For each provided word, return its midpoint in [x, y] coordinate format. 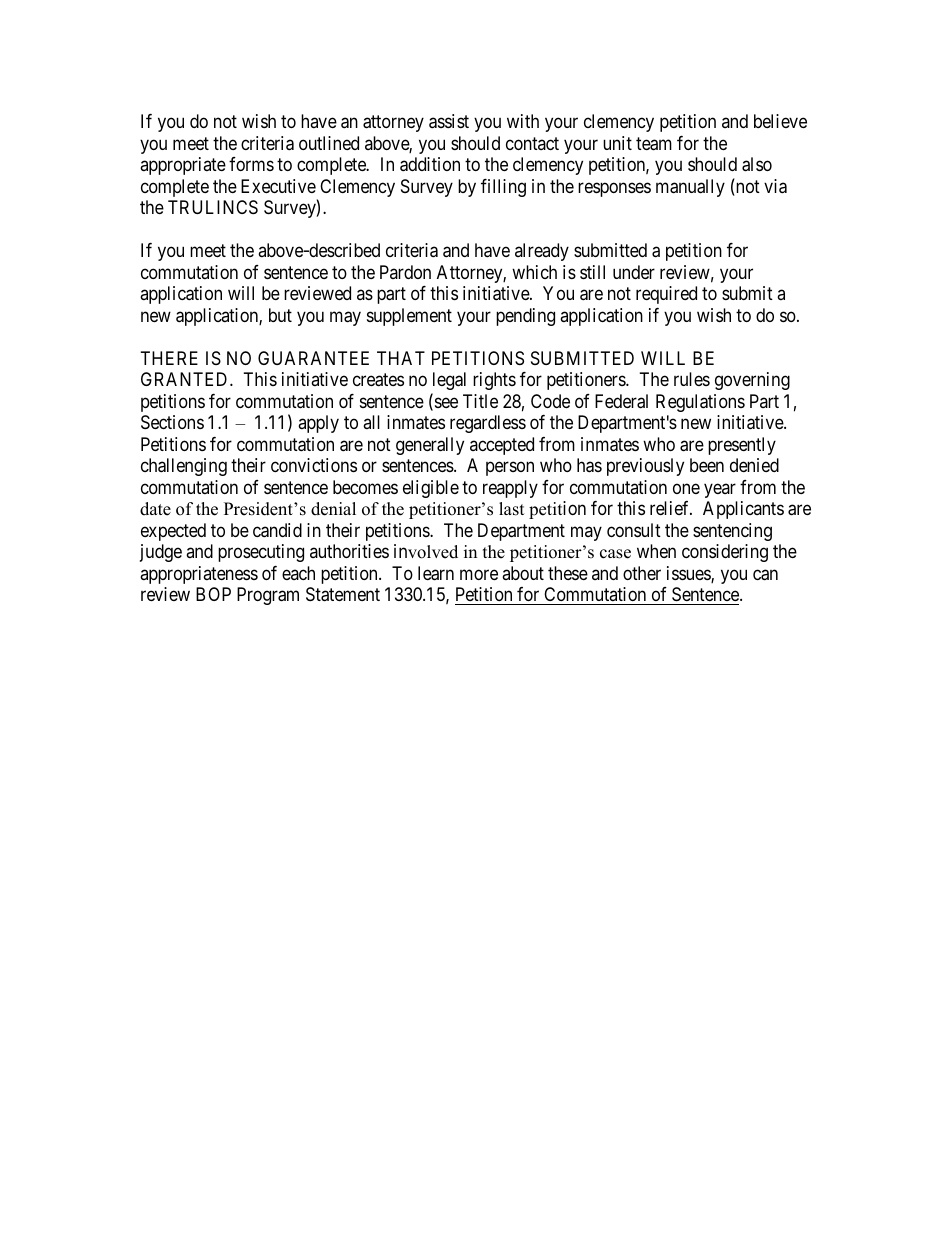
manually [690, 188]
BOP [213, 594]
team [654, 144]
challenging [184, 467]
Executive [278, 186]
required [666, 295]
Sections [172, 422]
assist [449, 121]
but [280, 315]
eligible [431, 489]
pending [525, 317]
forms [251, 164]
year [720, 490]
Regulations [700, 403]
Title [480, 401]
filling [503, 188]
